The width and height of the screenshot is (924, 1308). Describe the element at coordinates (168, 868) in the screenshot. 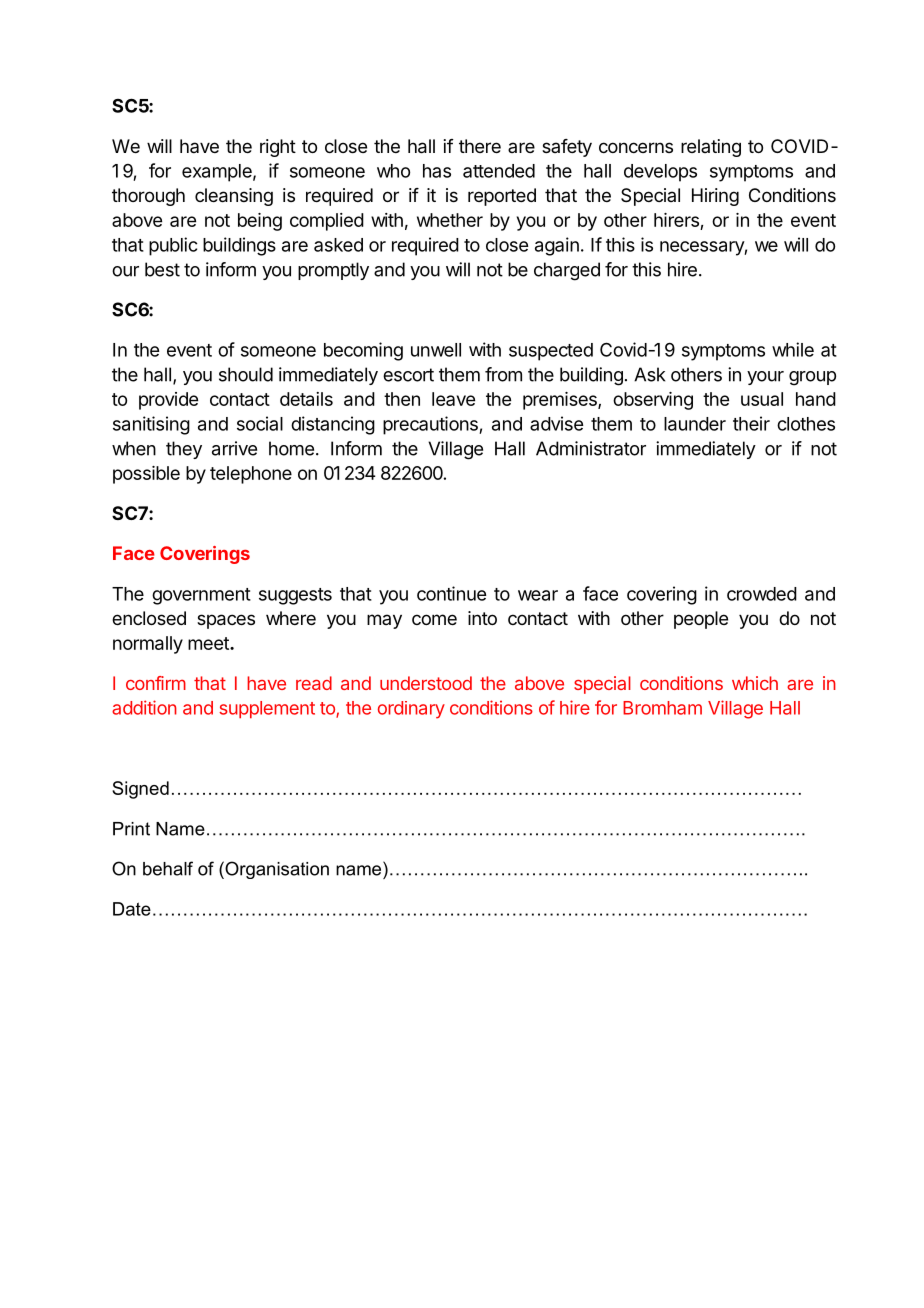

I see `behalf` at that location.
